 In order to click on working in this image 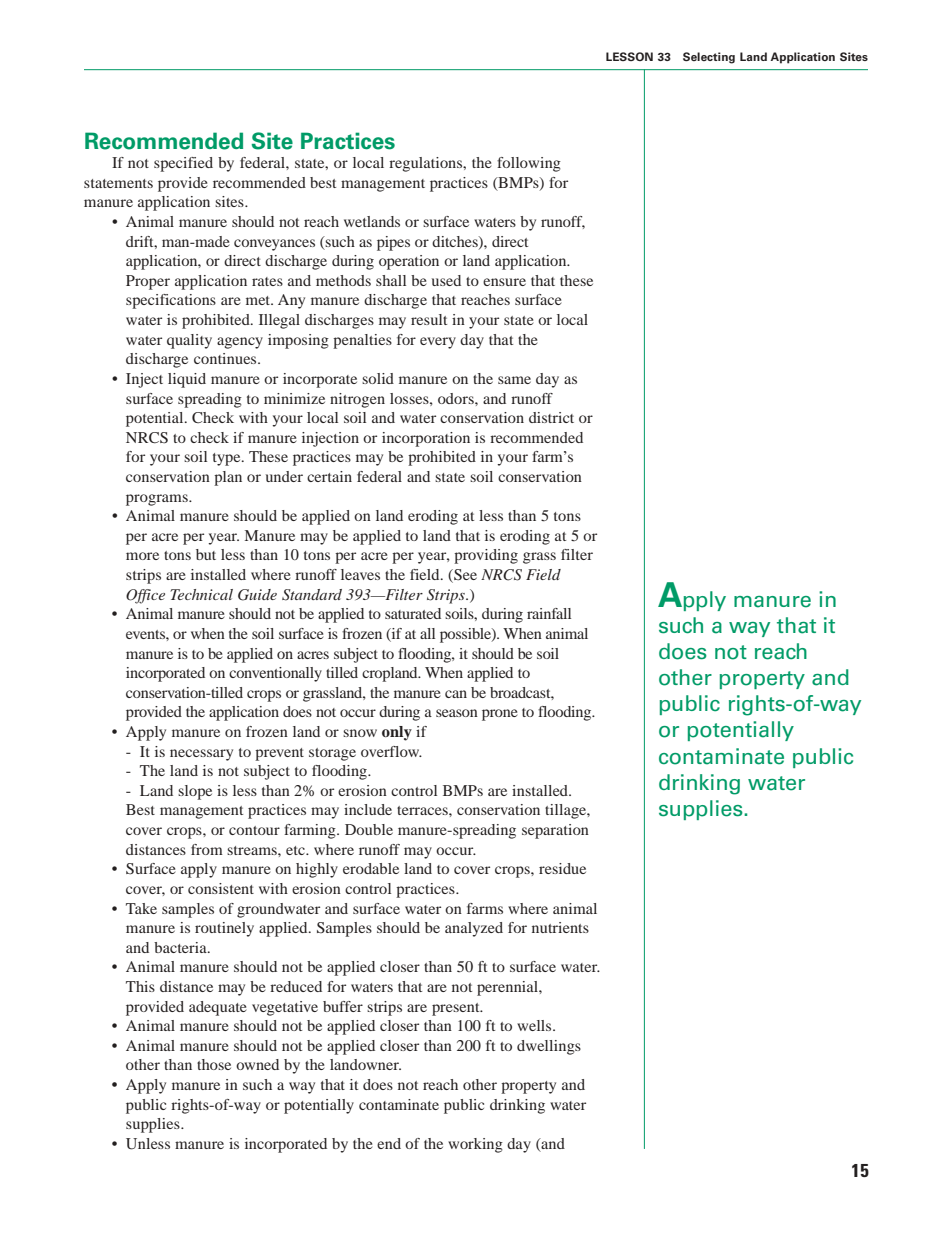, I will do `click(475, 1145)`.
